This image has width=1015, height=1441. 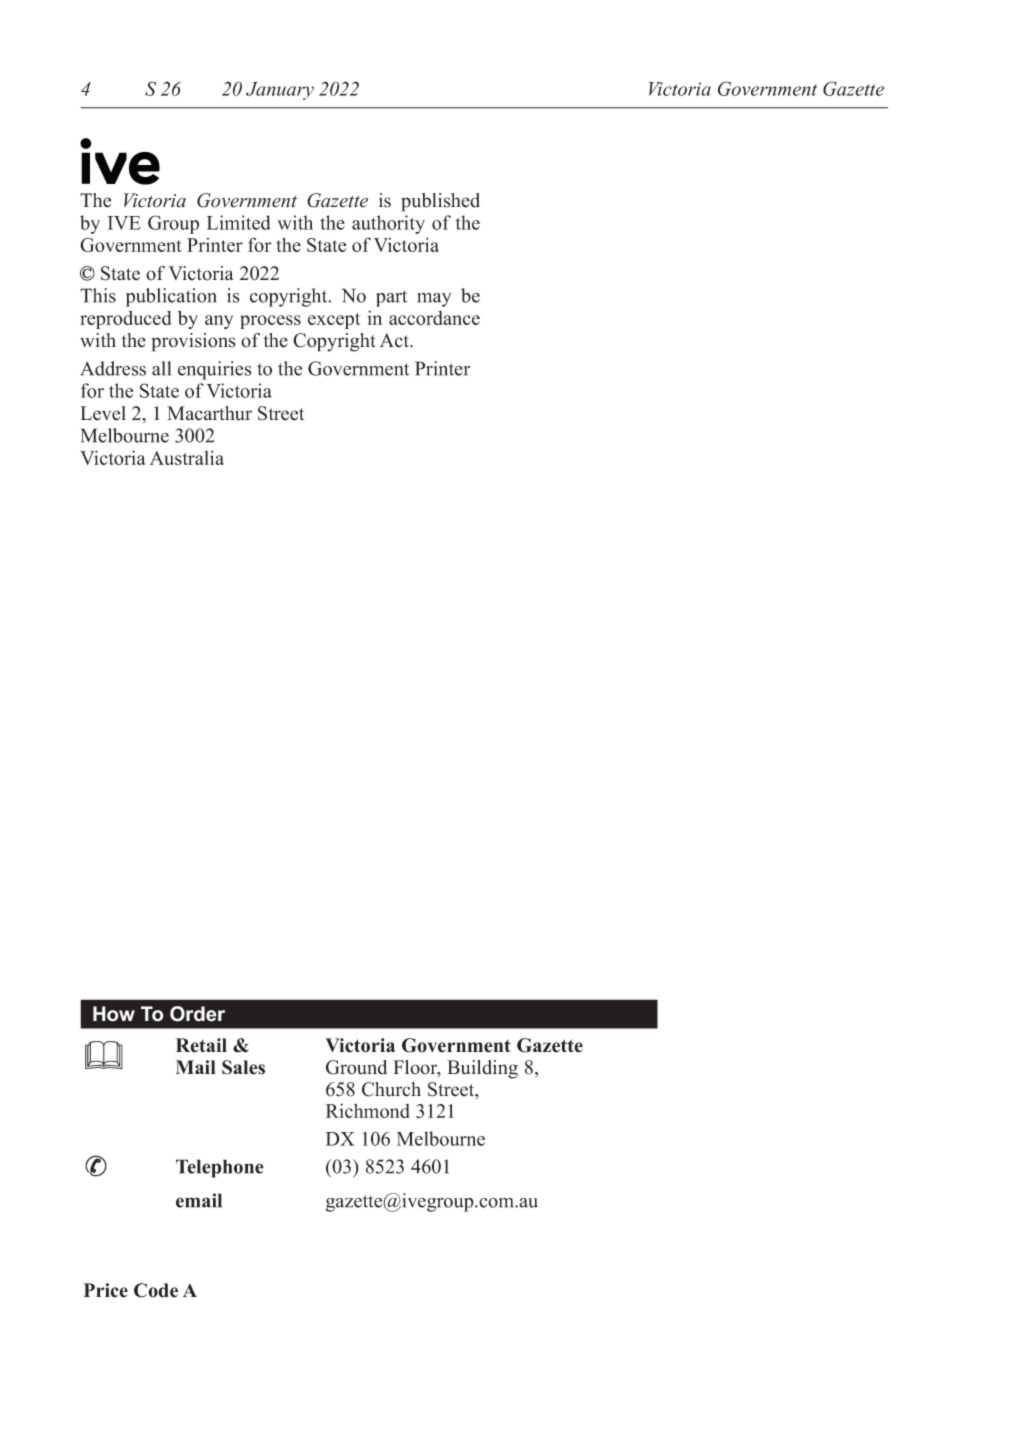 I want to click on Building, so click(x=482, y=1069).
